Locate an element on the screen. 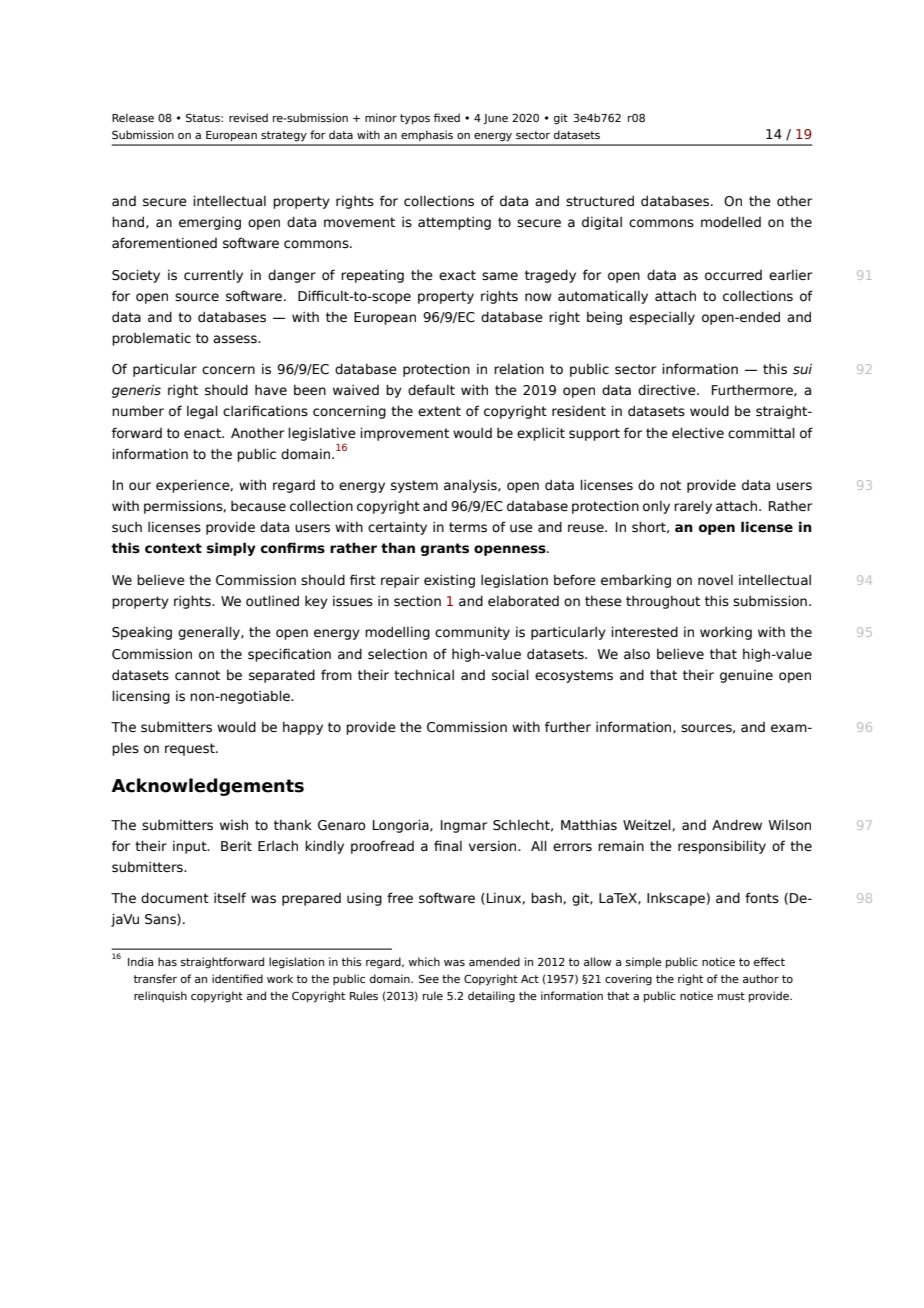 This screenshot has height=1308, width=924. emphasis is located at coordinates (427, 135).
